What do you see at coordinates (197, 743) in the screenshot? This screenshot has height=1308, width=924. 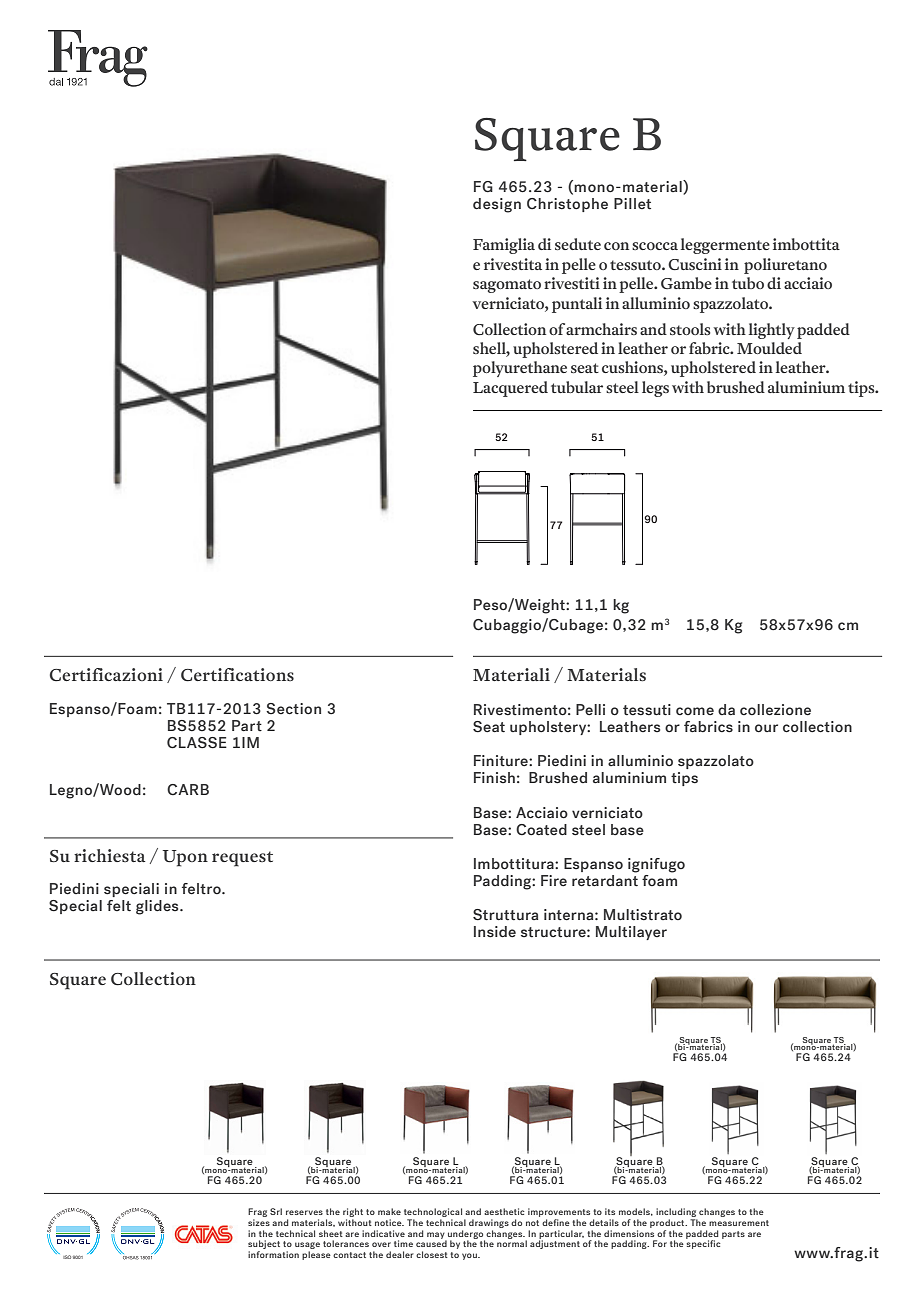 I see `CLASSE` at bounding box center [197, 743].
